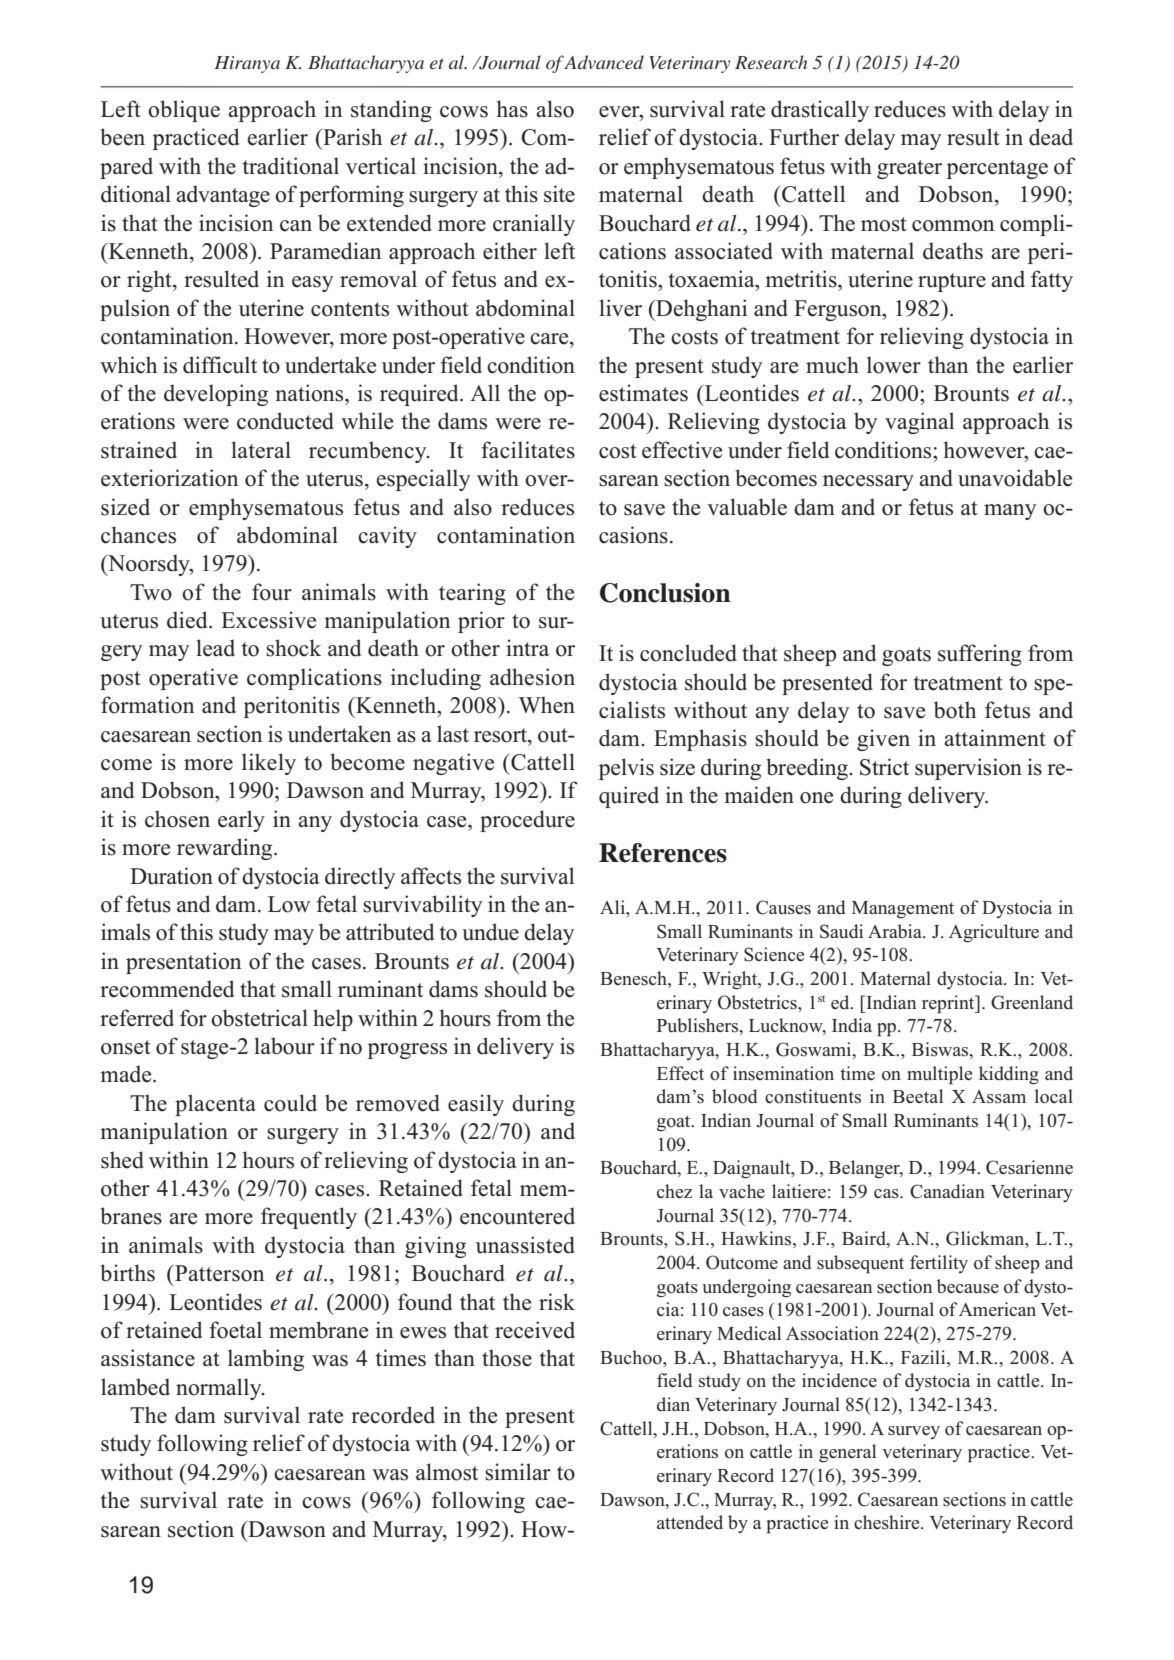 The image size is (1174, 1660). What do you see at coordinates (184, 111) in the screenshot?
I see `oblique` at bounding box center [184, 111].
